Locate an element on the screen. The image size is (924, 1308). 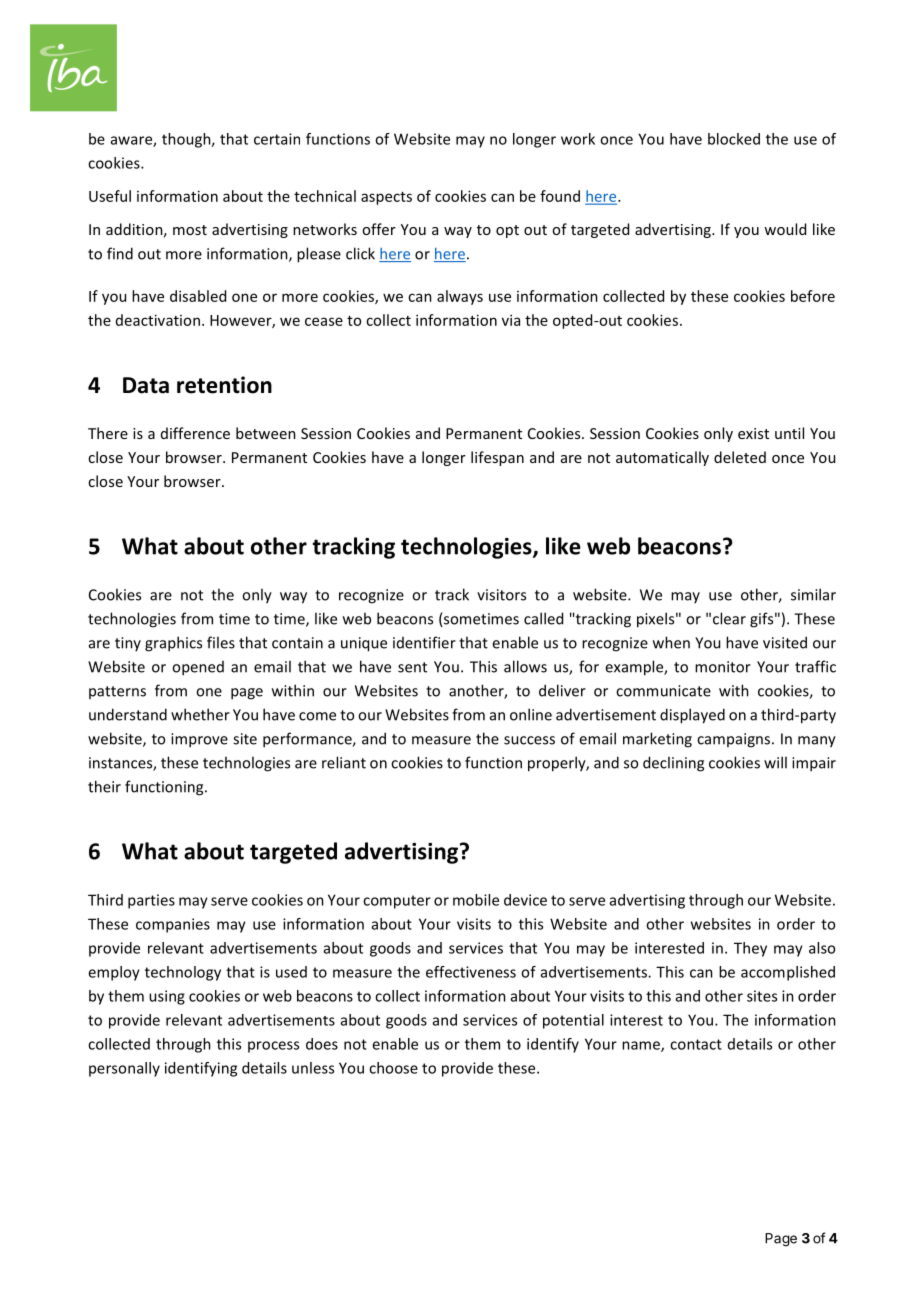
using is located at coordinates (167, 997).
